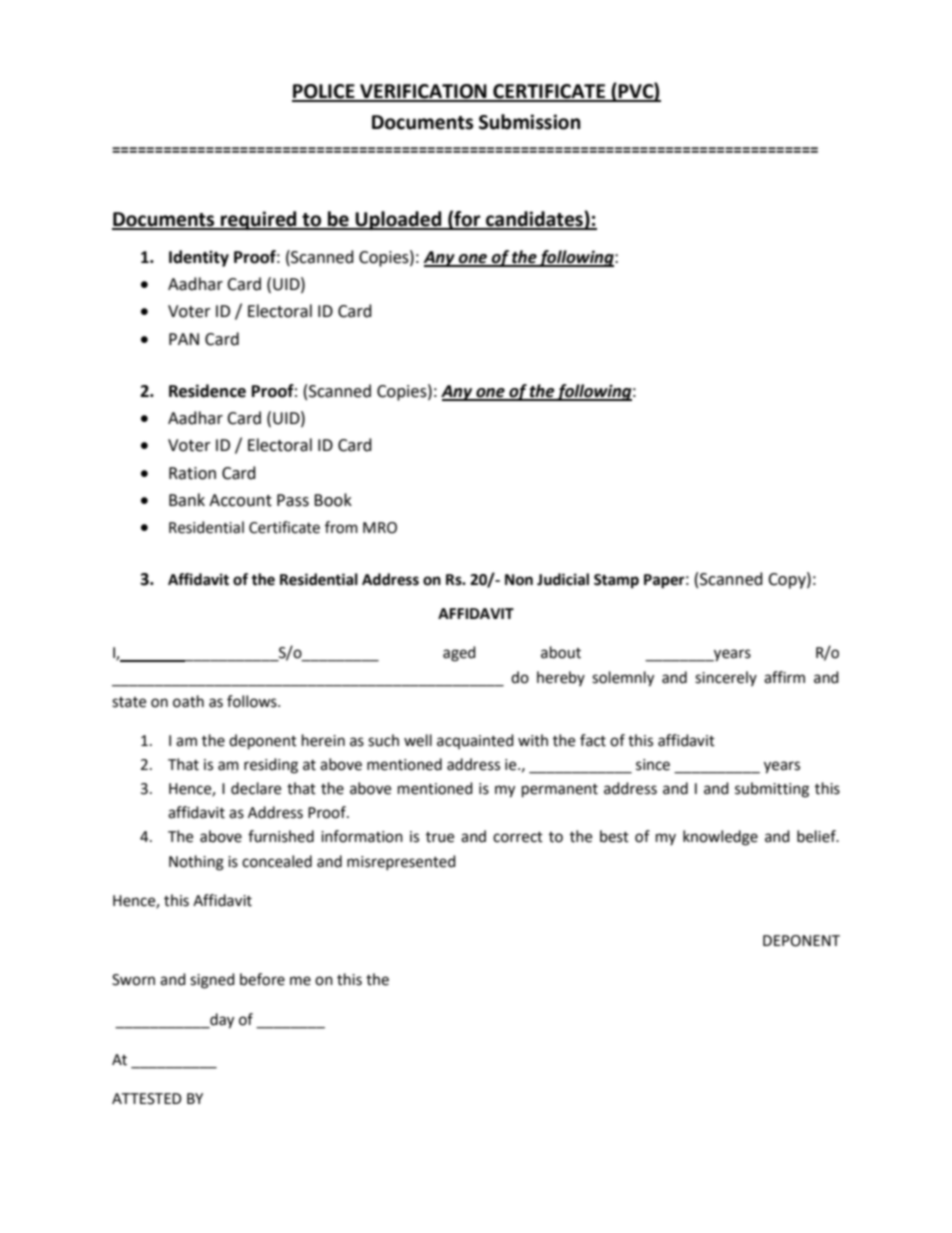  I want to click on Submission, so click(530, 122).
